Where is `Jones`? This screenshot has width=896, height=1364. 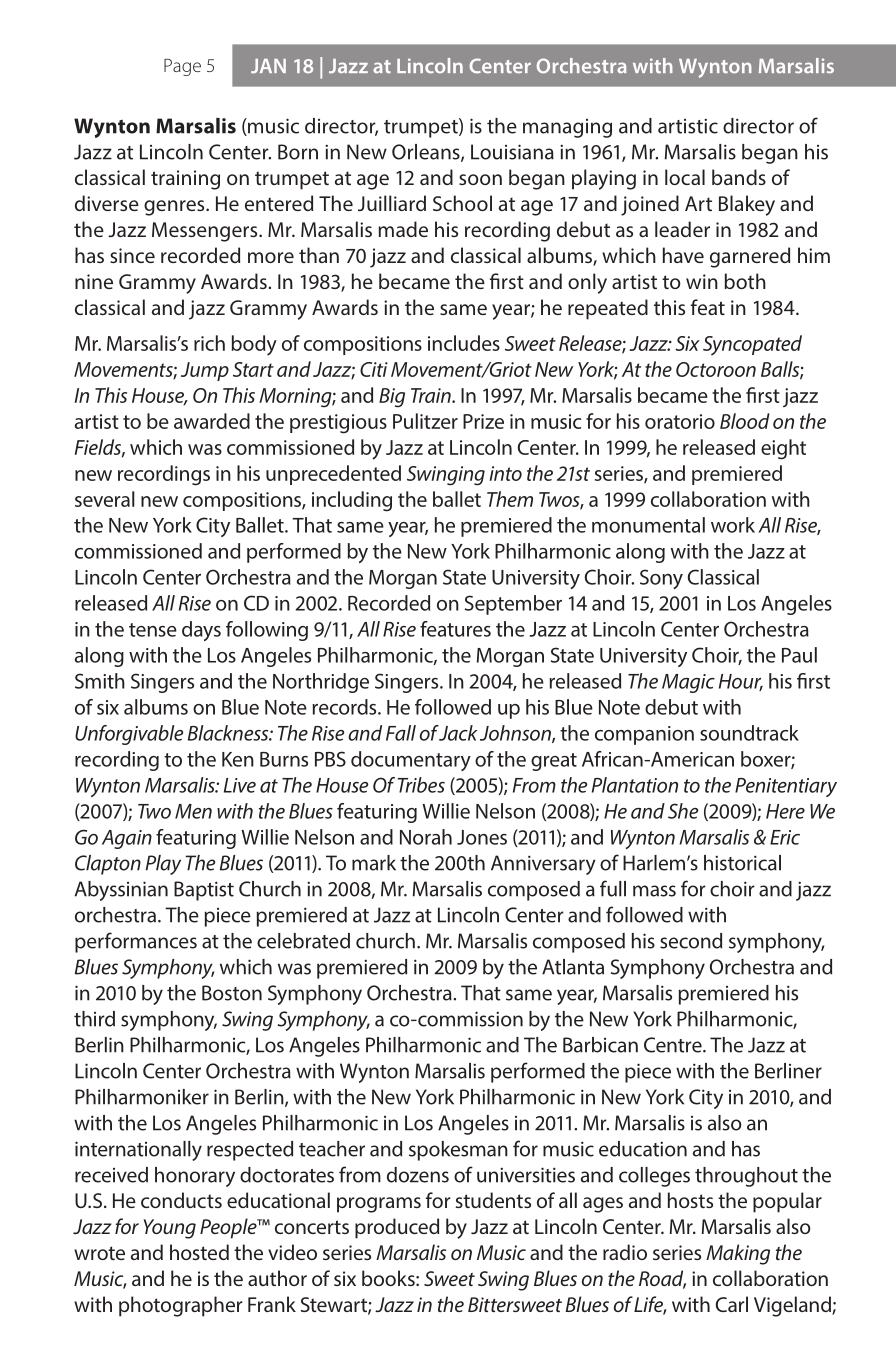 Jones is located at coordinates (482, 837).
